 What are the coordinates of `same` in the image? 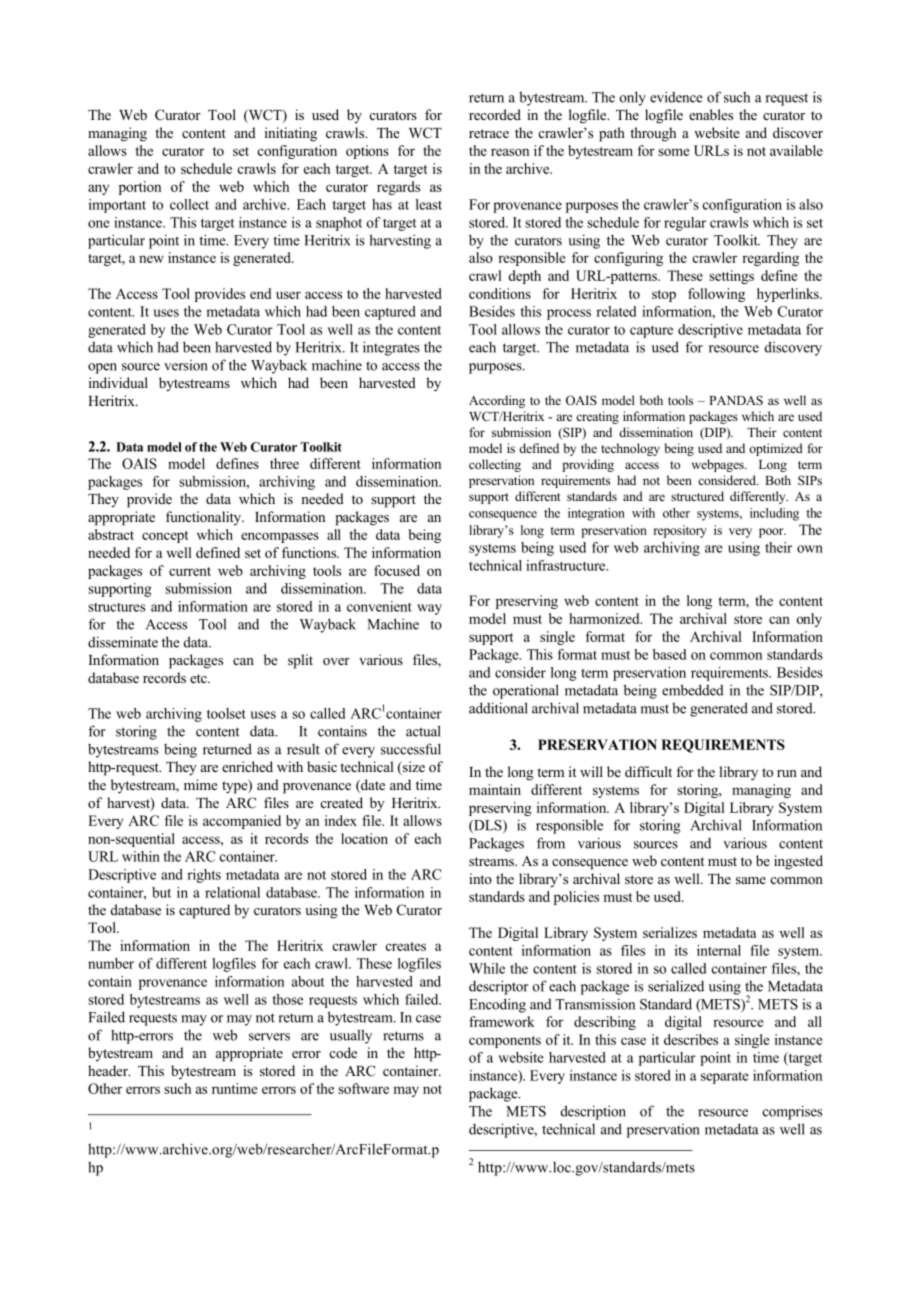 It's located at (751, 880).
